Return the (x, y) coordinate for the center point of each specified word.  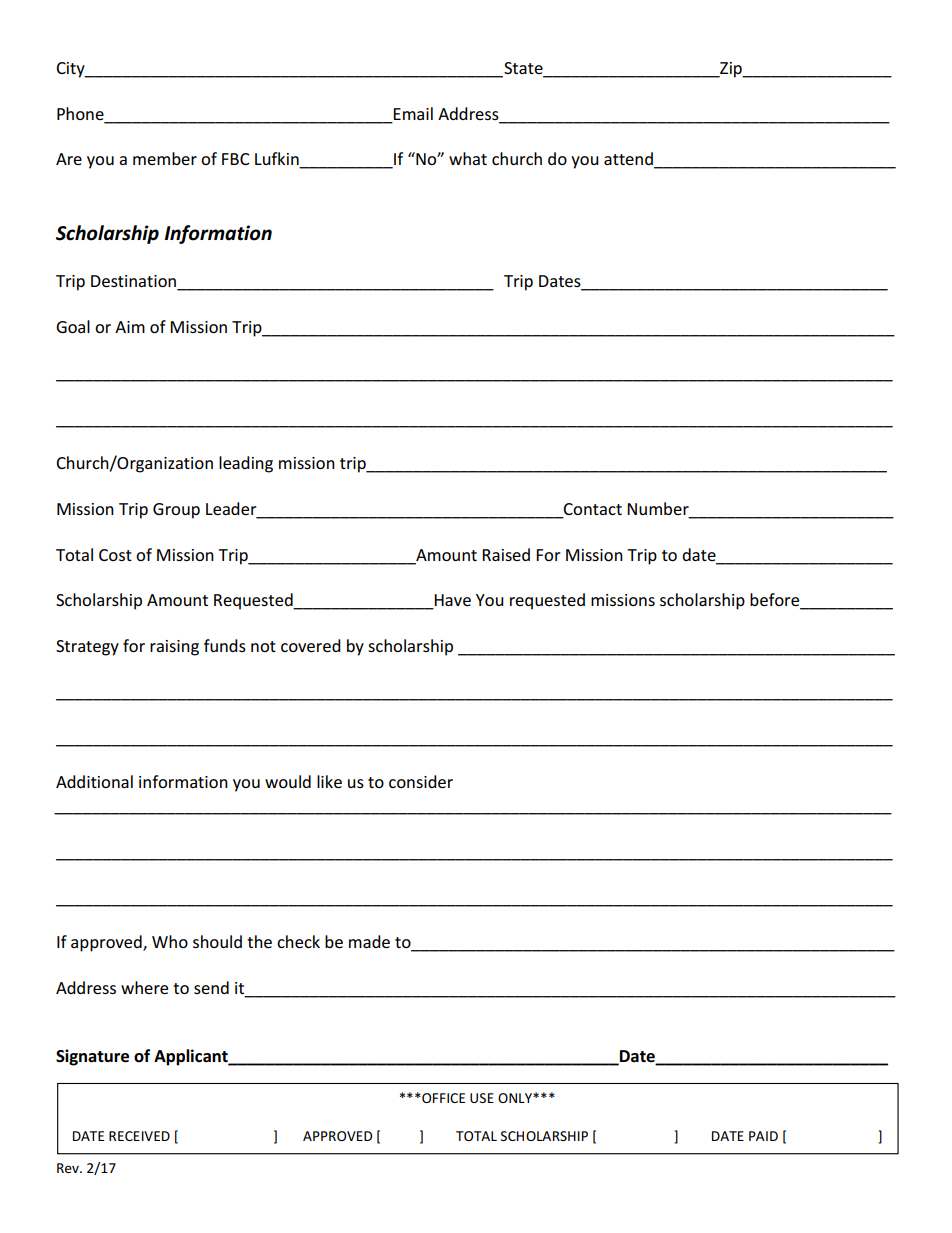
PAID (763, 1136)
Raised (506, 554)
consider (421, 781)
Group (176, 511)
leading (246, 464)
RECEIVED (139, 1136)
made (369, 941)
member (165, 158)
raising (174, 648)
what (468, 158)
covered (311, 645)
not (263, 646)
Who (170, 941)
